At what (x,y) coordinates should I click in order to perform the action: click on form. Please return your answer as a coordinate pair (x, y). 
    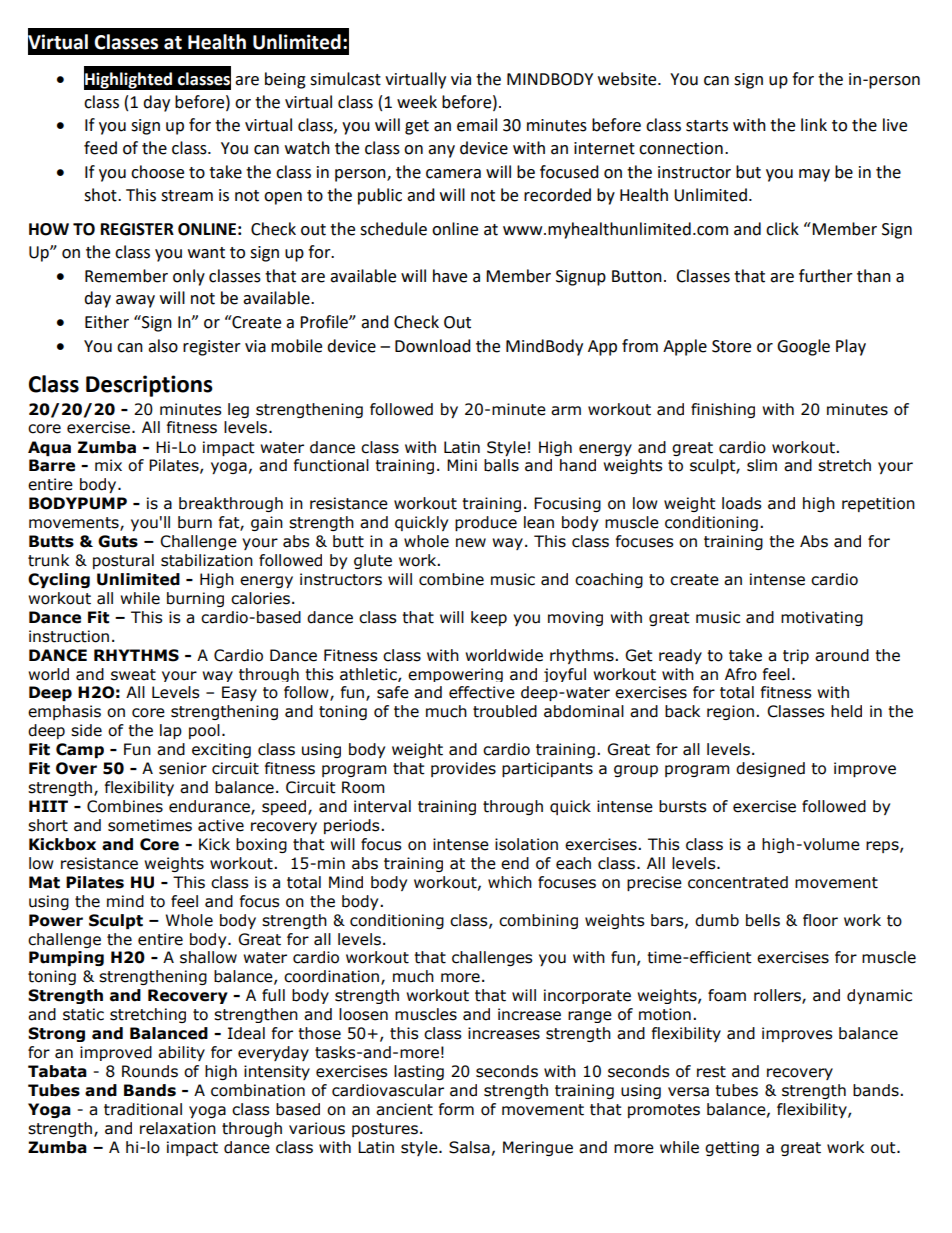
    Looking at the image, I should click on (456, 1109).
